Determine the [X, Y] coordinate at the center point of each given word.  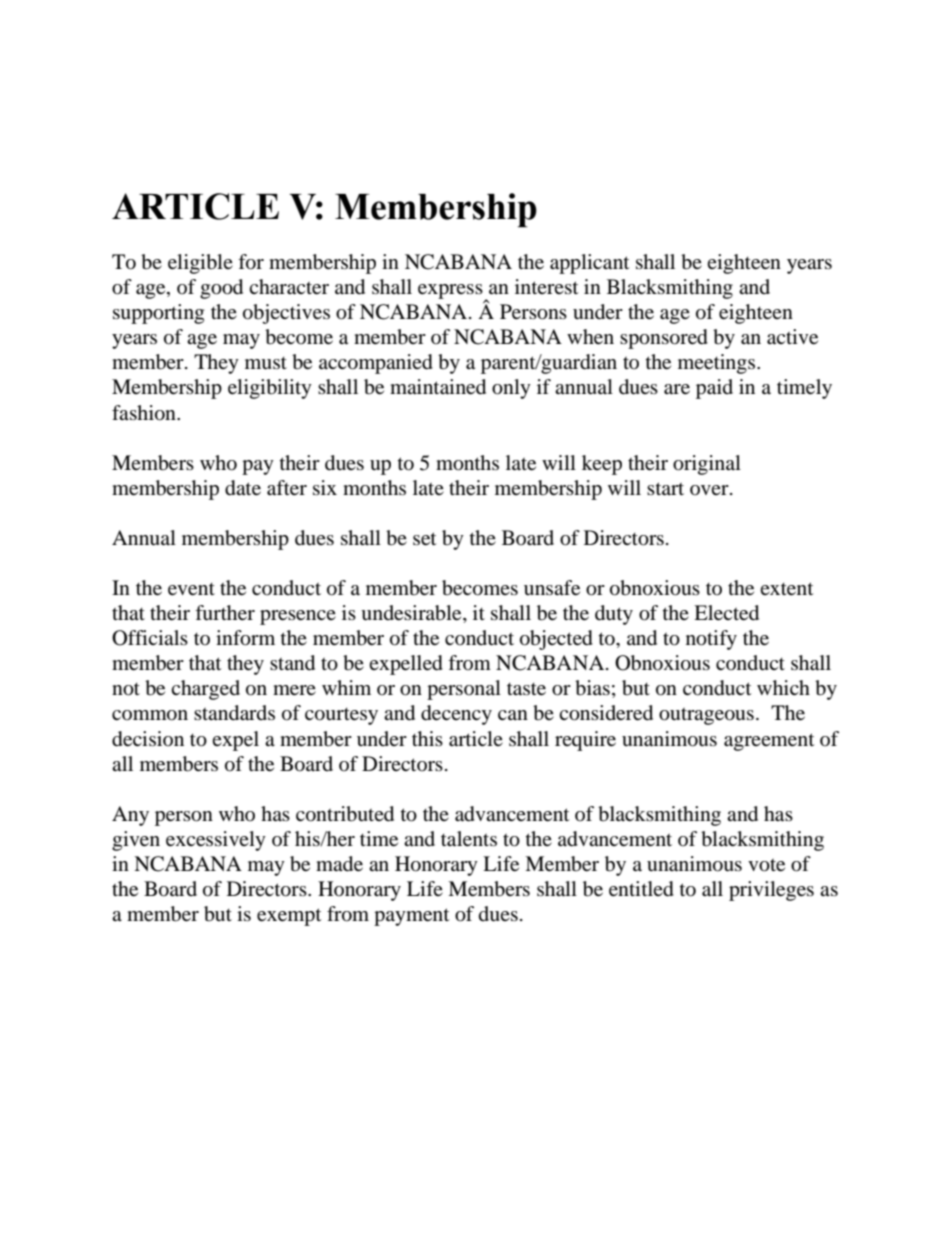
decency [456, 715]
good [221, 289]
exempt [289, 917]
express [451, 292]
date [243, 488]
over [710, 490]
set [424, 539]
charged [205, 690]
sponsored [664, 339]
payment [411, 917]
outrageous [706, 716]
